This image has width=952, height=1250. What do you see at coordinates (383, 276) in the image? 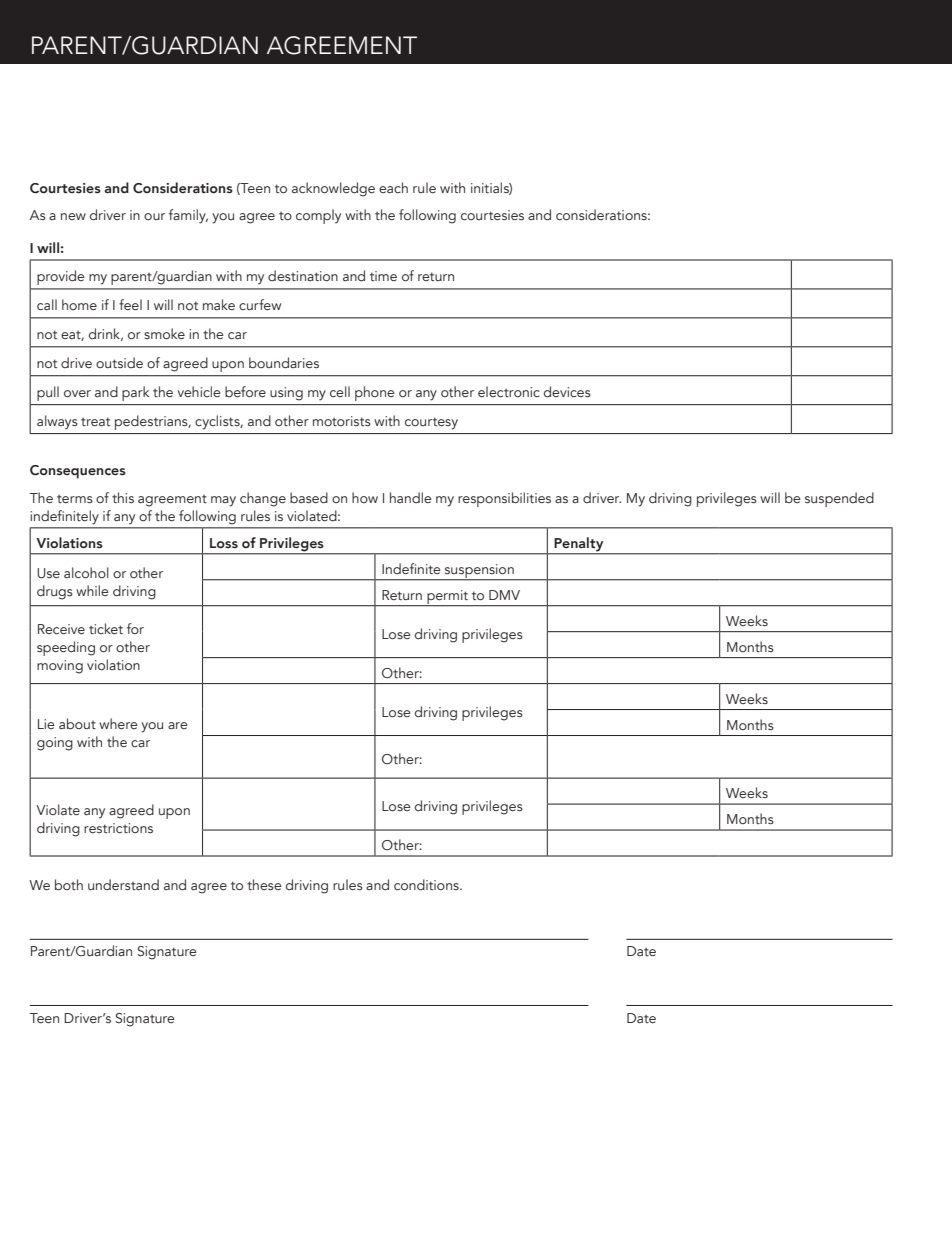
I see `time` at bounding box center [383, 276].
